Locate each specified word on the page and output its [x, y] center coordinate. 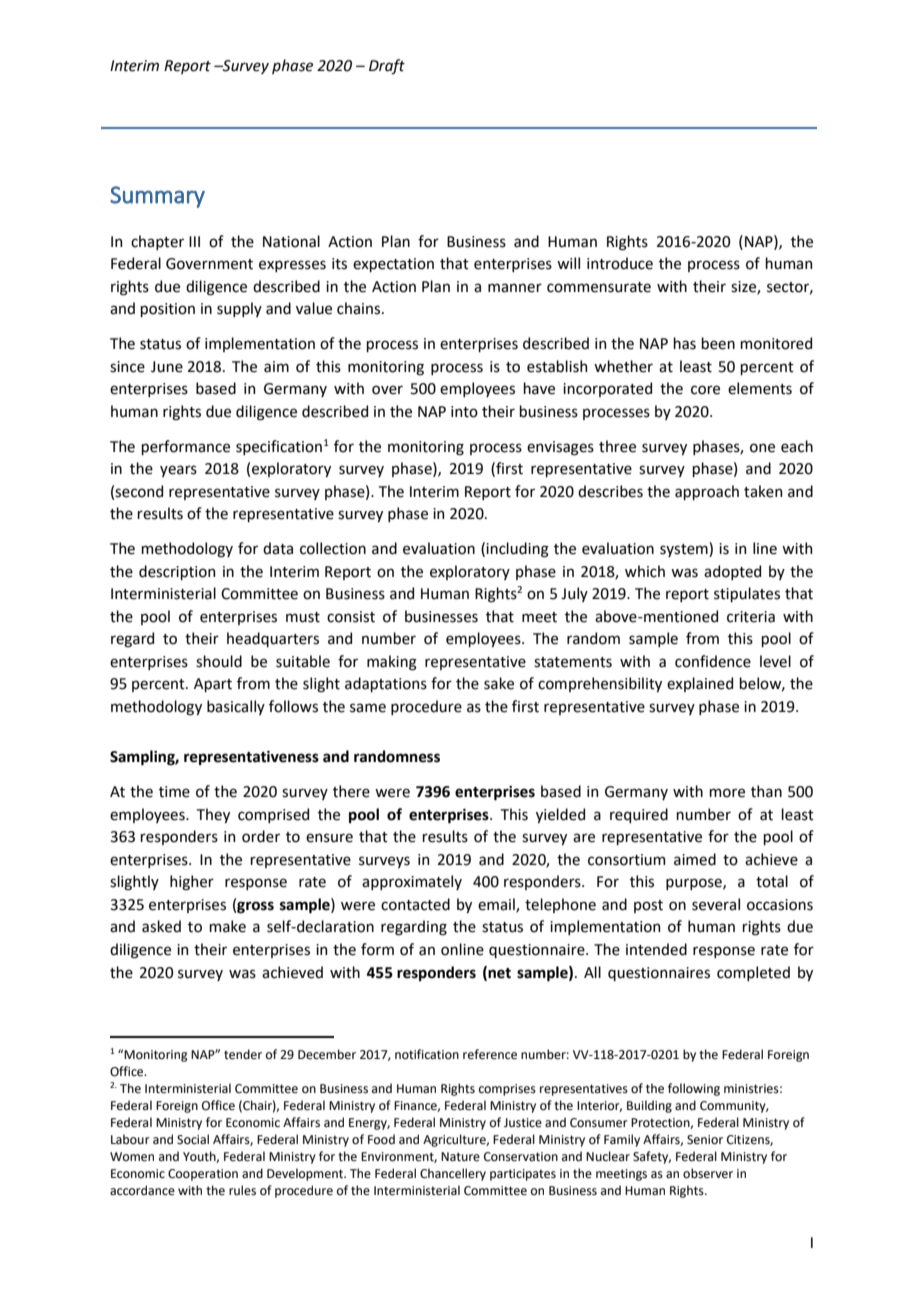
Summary [157, 197]
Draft [387, 66]
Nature [460, 1157]
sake [499, 683]
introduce [620, 263]
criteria [751, 617]
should [219, 661]
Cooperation [203, 1175]
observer [708, 1173]
